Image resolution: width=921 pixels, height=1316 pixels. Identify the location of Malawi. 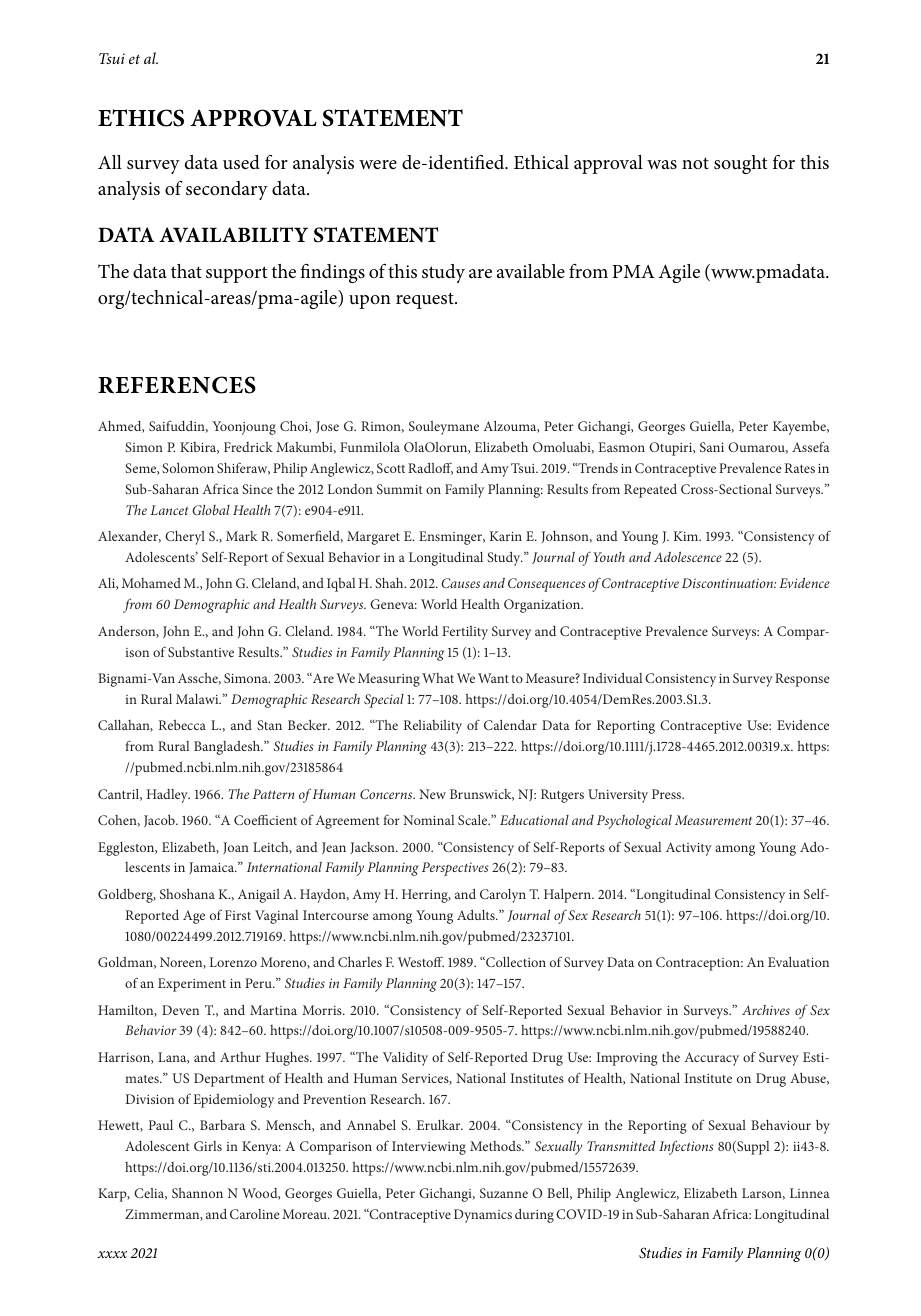
(198, 699).
